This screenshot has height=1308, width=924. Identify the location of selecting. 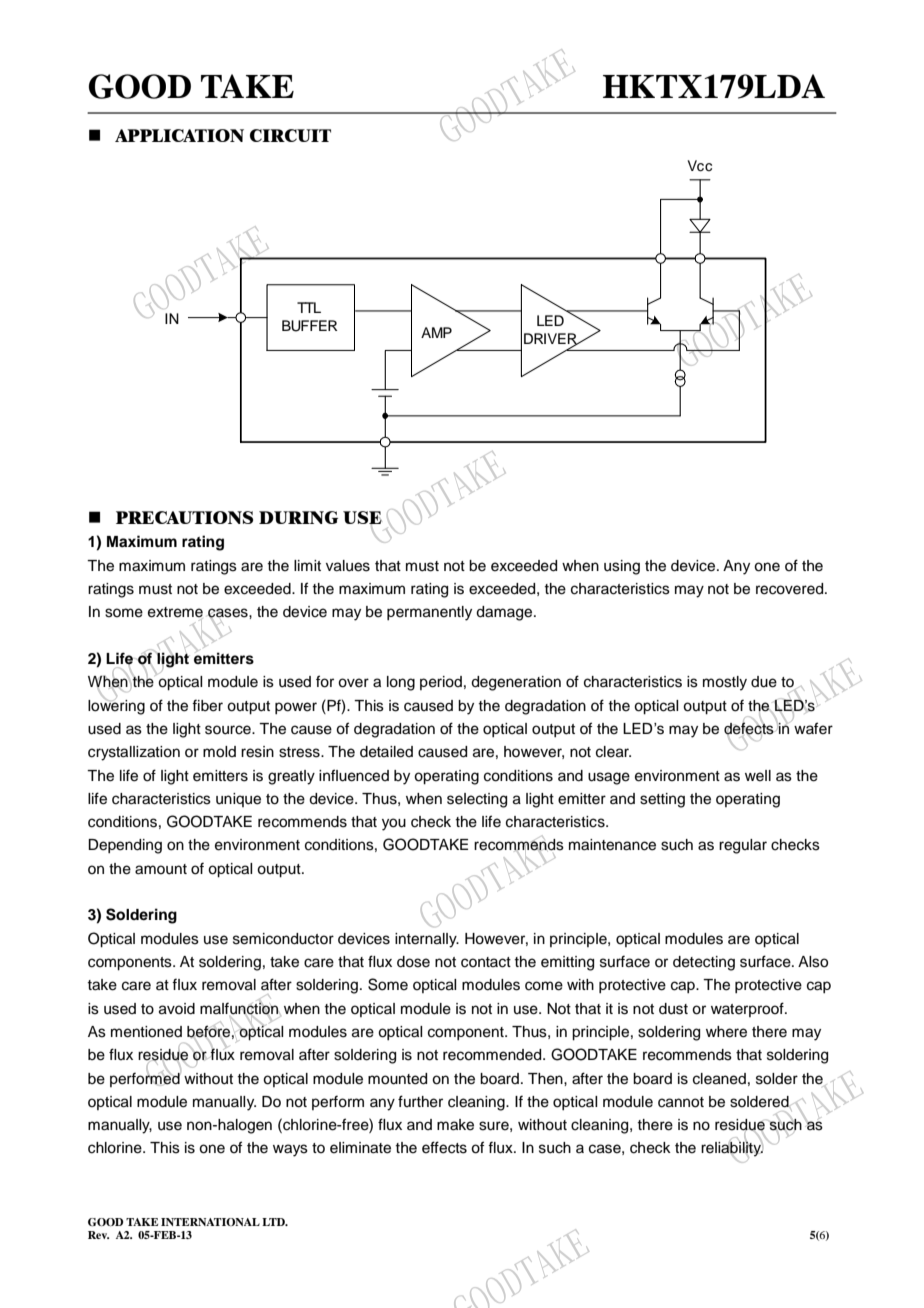
(477, 800).
